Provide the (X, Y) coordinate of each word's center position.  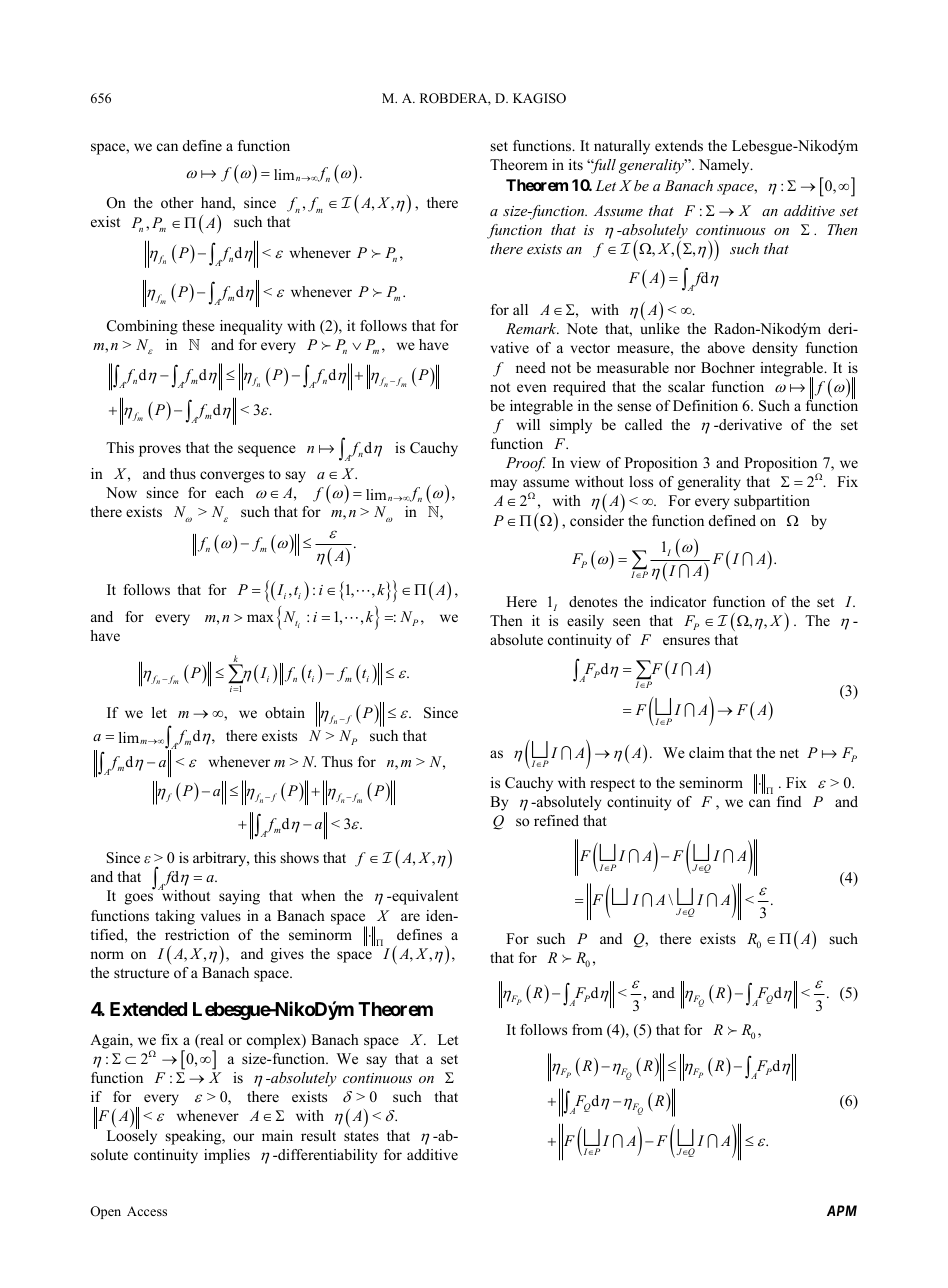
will (528, 424)
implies (227, 1156)
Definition (705, 405)
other (177, 202)
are (410, 917)
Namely (725, 166)
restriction (197, 934)
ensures (686, 641)
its (576, 164)
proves (160, 451)
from (587, 1029)
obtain (285, 712)
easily (585, 622)
